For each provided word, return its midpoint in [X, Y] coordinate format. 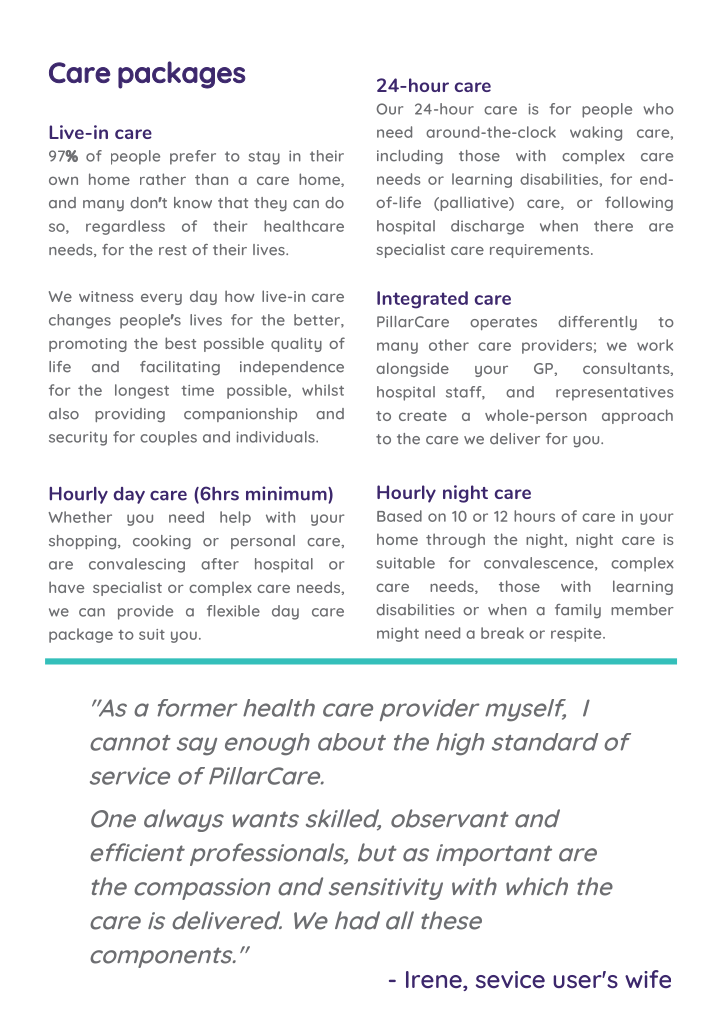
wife [648, 979]
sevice [510, 979]
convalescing [137, 565]
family [578, 611]
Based [399, 516]
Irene [435, 981]
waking [596, 133]
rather [163, 179]
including [410, 157]
